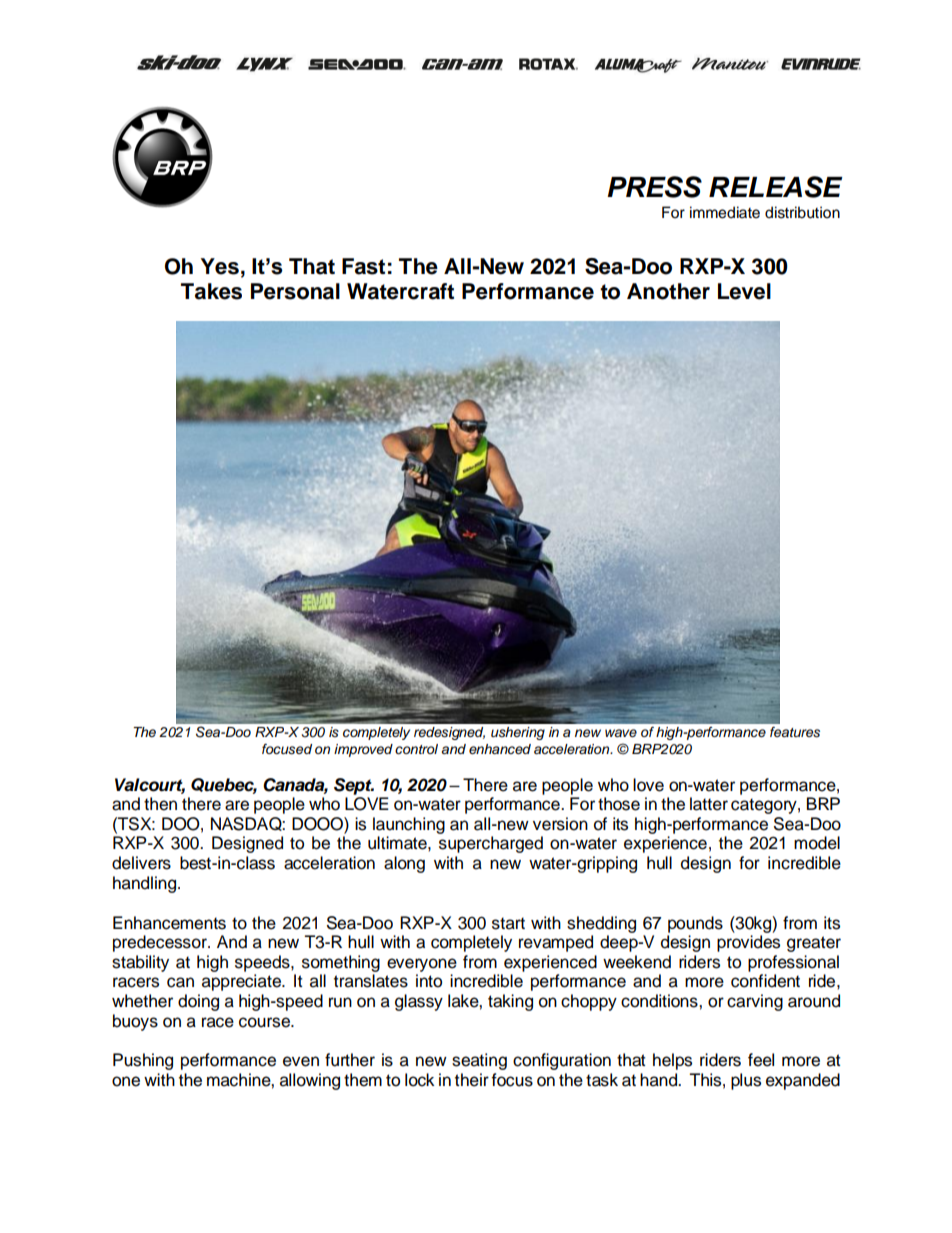  What do you see at coordinates (725, 212) in the image?
I see `immediate` at bounding box center [725, 212].
